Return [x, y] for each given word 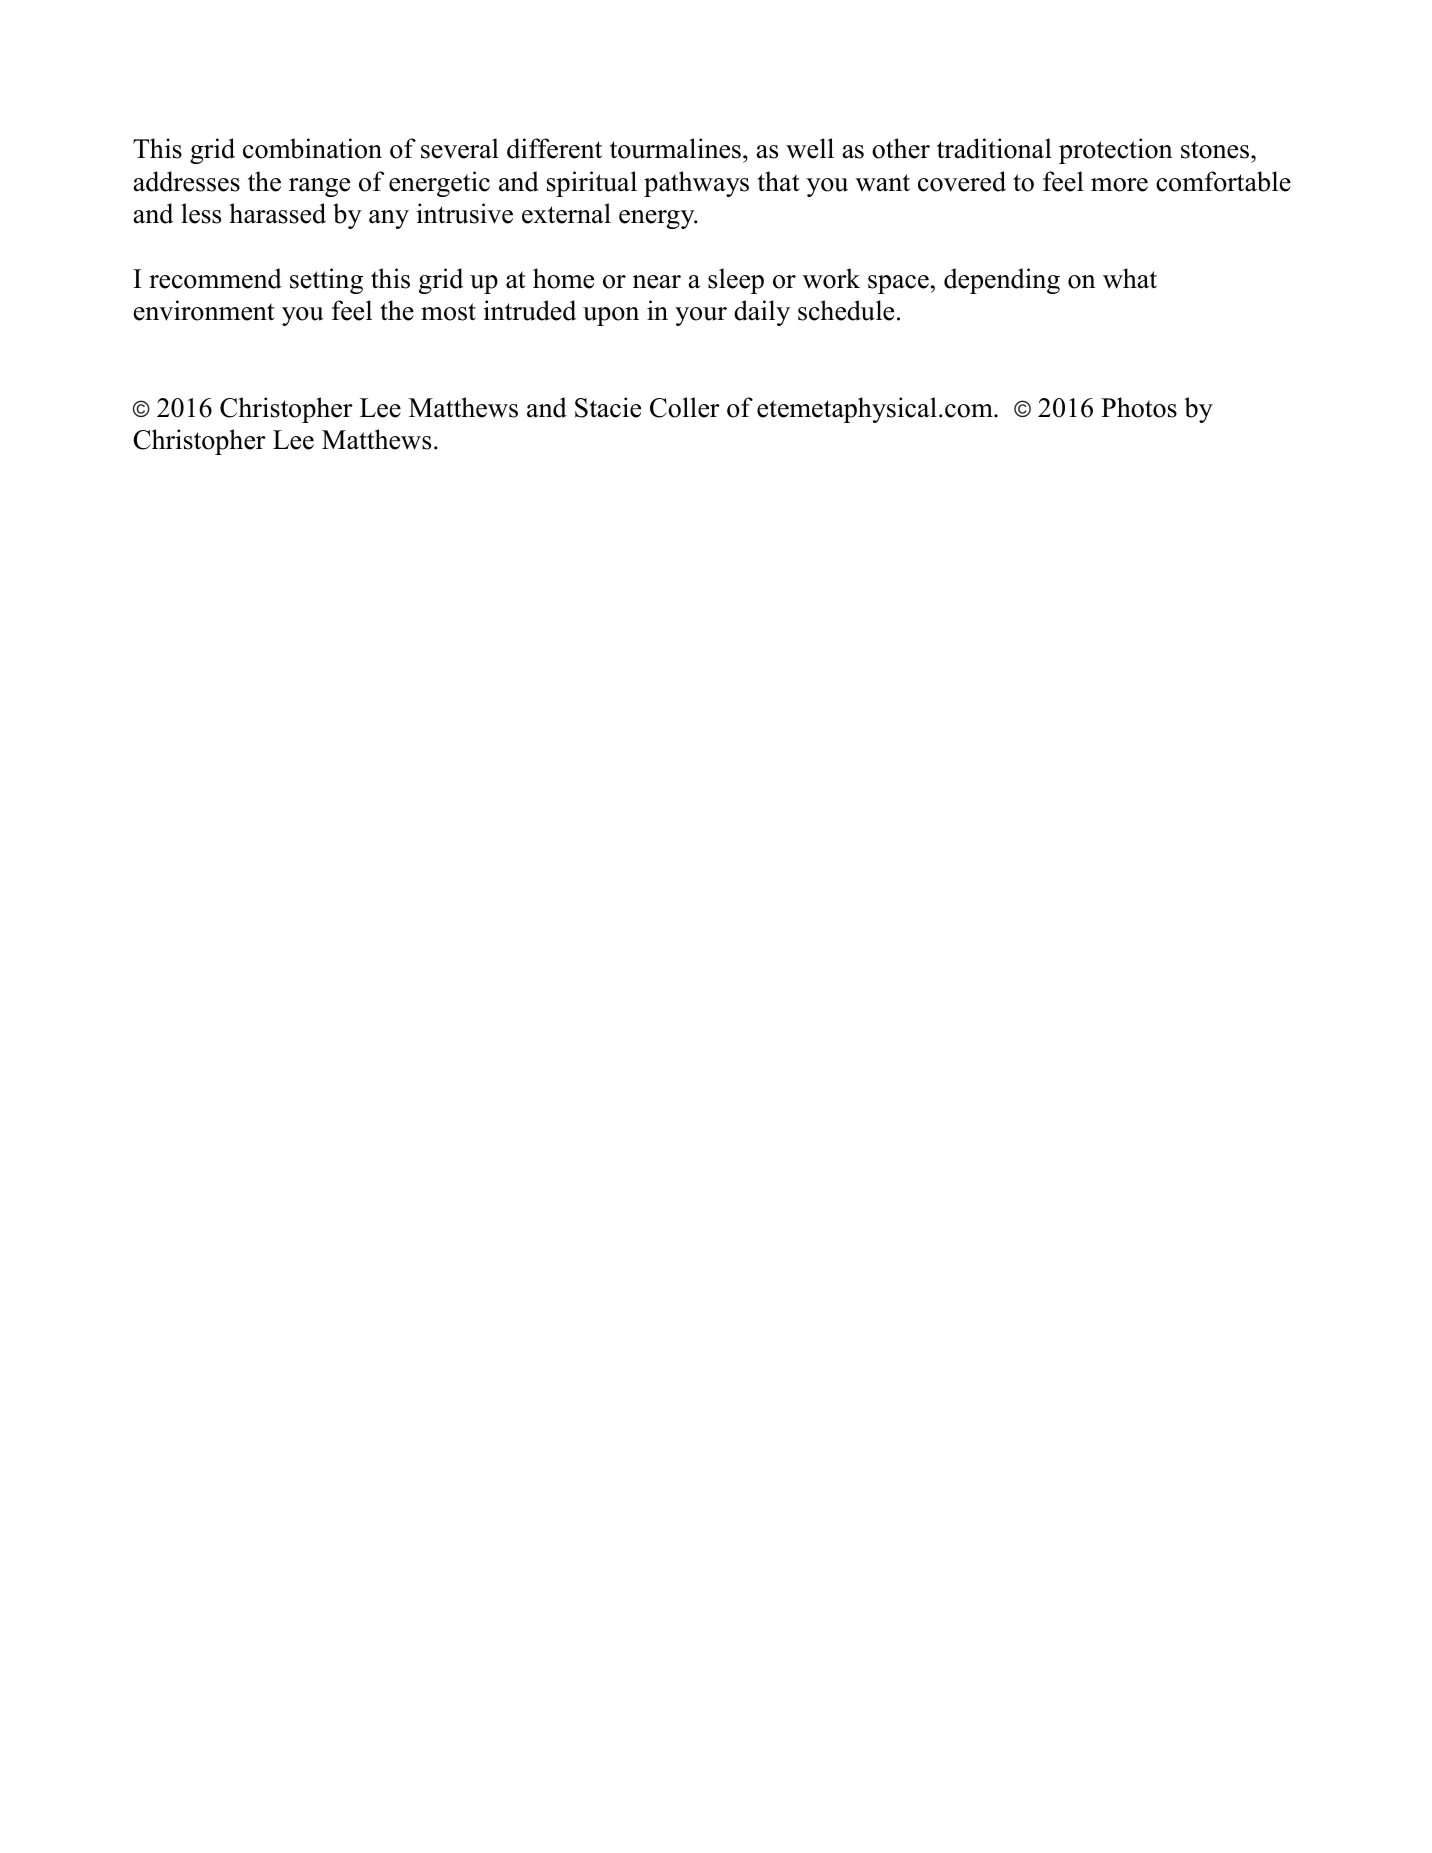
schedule [846, 310]
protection [1116, 151]
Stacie [608, 407]
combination [312, 148]
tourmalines [675, 148]
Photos [1139, 407]
